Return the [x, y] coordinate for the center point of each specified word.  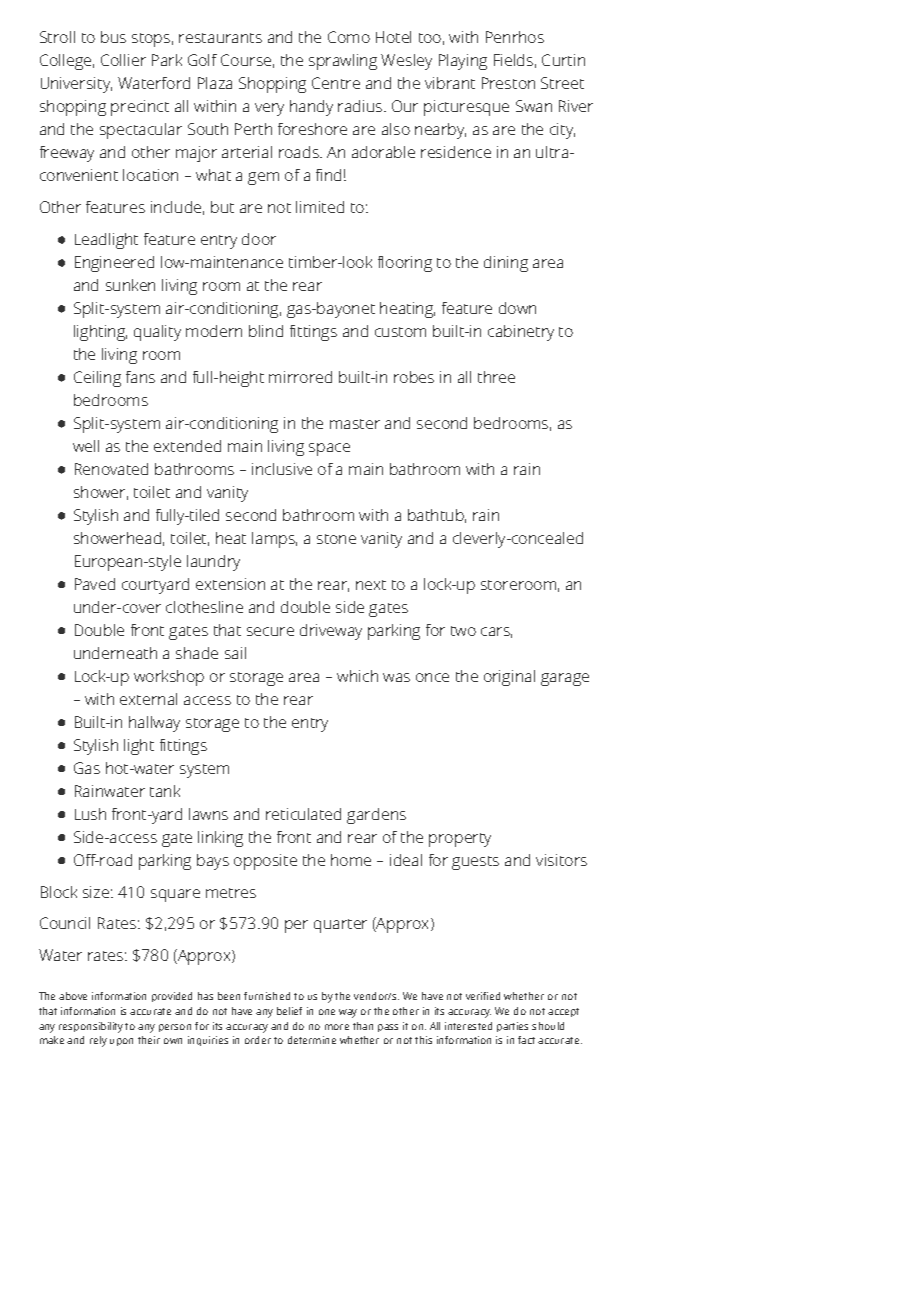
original [509, 678]
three [496, 377]
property [460, 840]
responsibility [91, 1027]
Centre [336, 83]
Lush [90, 814]
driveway [331, 632]
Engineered [114, 264]
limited [320, 207]
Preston [508, 83]
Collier [123, 60]
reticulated [303, 814]
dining [506, 264]
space [329, 449]
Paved [95, 584]
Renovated [111, 469]
